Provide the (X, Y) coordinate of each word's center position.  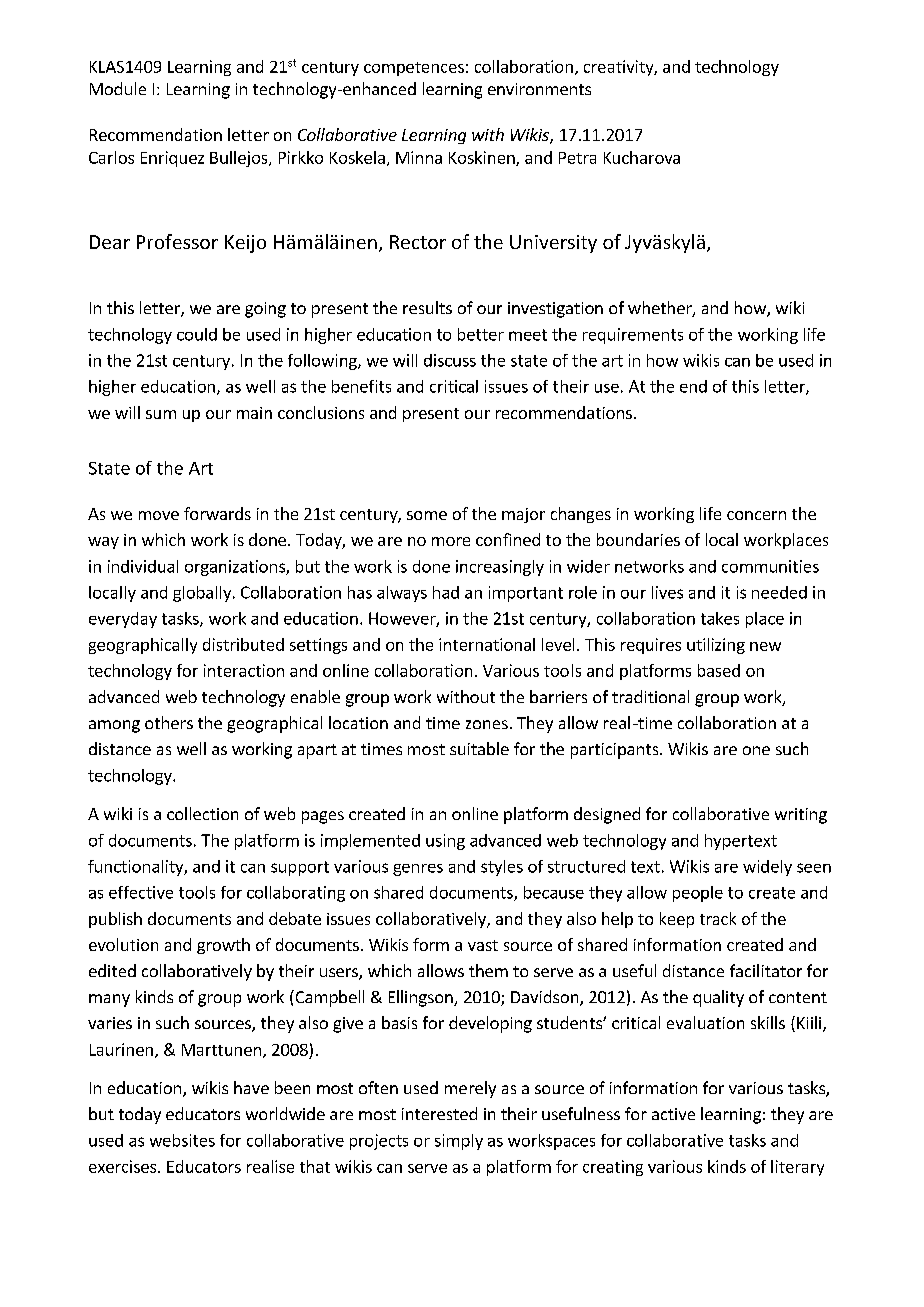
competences (414, 69)
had (446, 592)
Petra (577, 158)
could (197, 334)
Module (118, 88)
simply (459, 1142)
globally (202, 594)
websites (182, 1140)
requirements (633, 336)
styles (502, 868)
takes (720, 618)
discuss (450, 360)
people (698, 894)
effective (141, 892)
